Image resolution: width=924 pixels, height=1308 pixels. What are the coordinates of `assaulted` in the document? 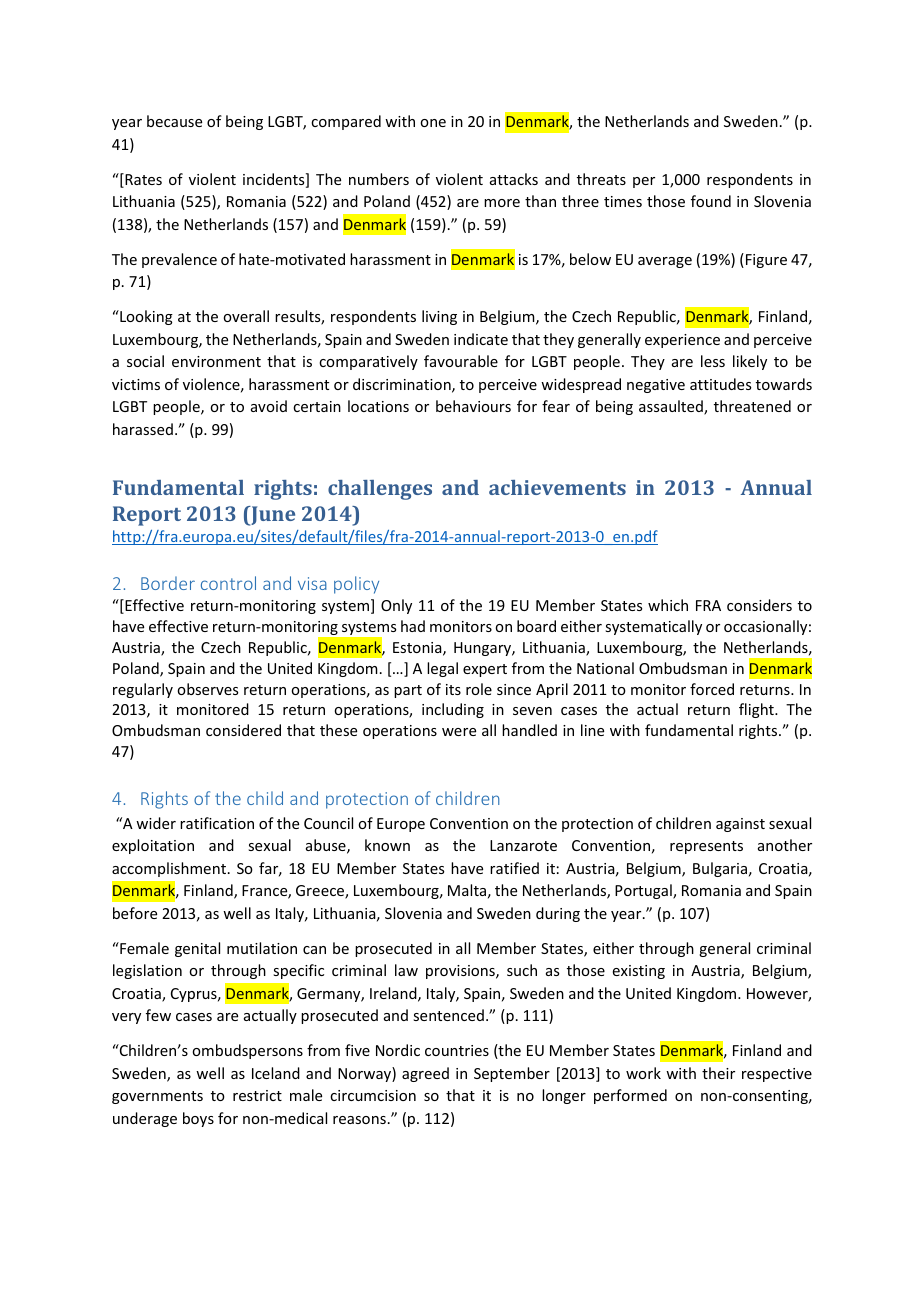 It's located at (672, 407).
